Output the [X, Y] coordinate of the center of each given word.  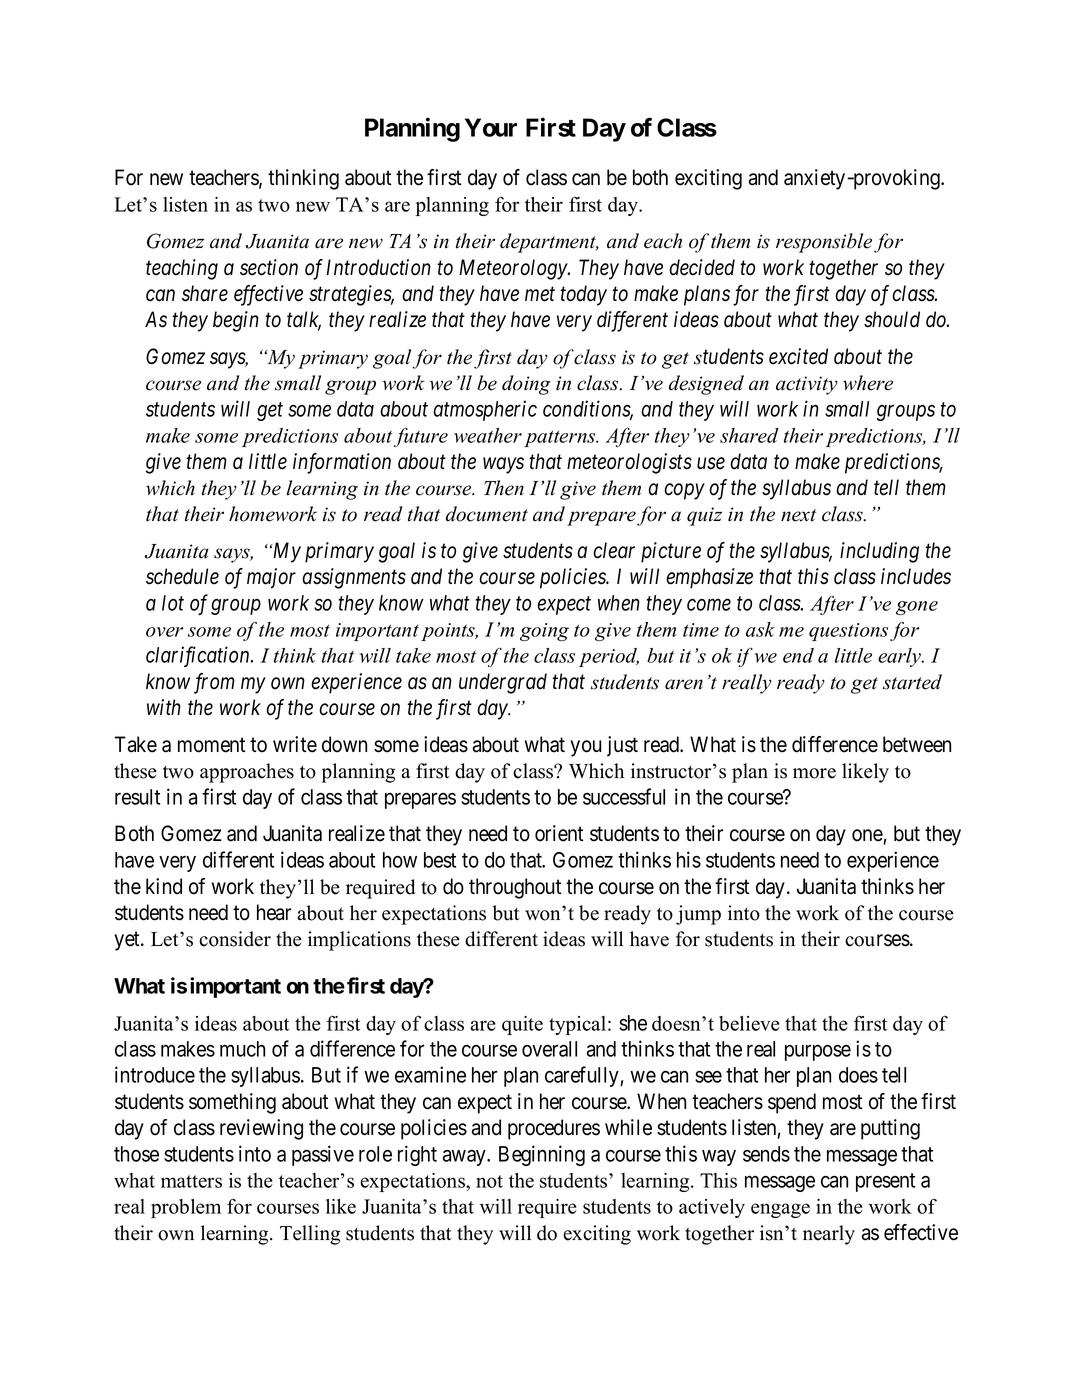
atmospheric [485, 410]
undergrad [503, 683]
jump [698, 915]
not [489, 1181]
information [342, 463]
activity [807, 385]
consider [235, 939]
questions [848, 632]
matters [191, 1181]
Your [491, 127]
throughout [515, 888]
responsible [824, 243]
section [269, 267]
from [214, 683]
